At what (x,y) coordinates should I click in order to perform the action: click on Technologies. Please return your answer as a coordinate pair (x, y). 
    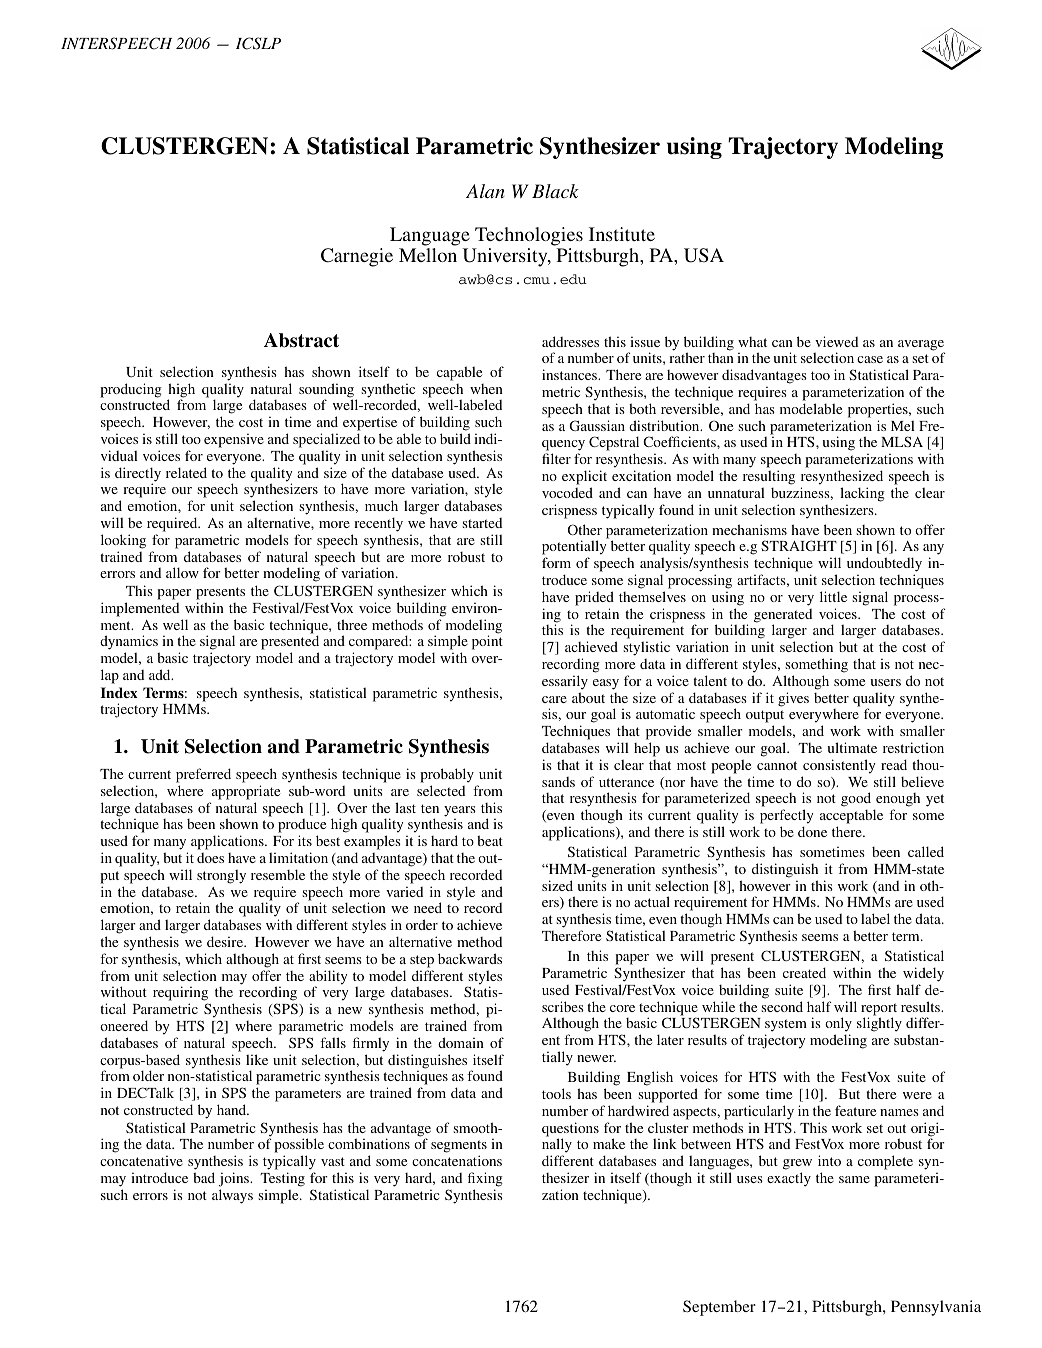
    Looking at the image, I should click on (529, 236).
